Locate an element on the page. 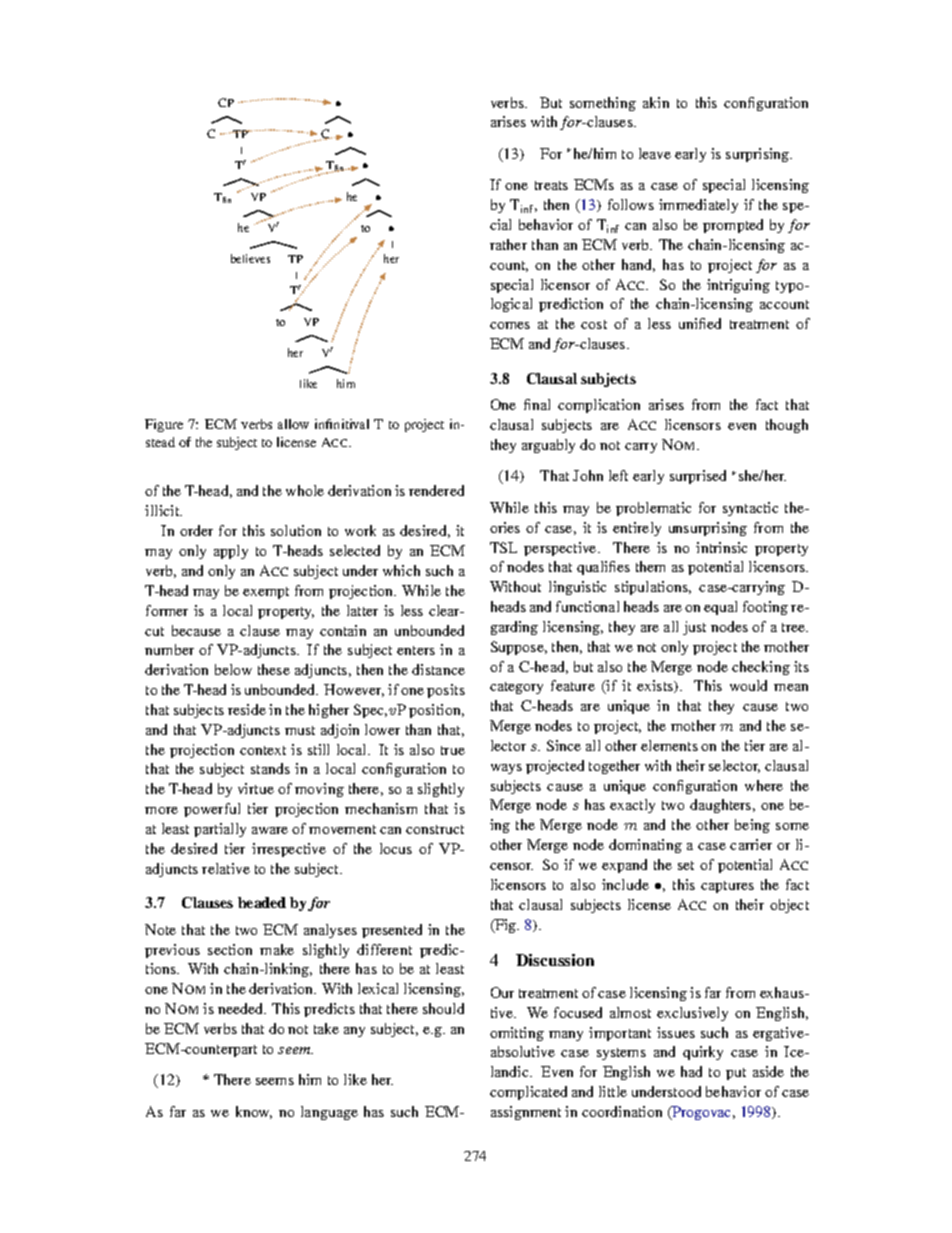  syntactic is located at coordinates (750, 509).
